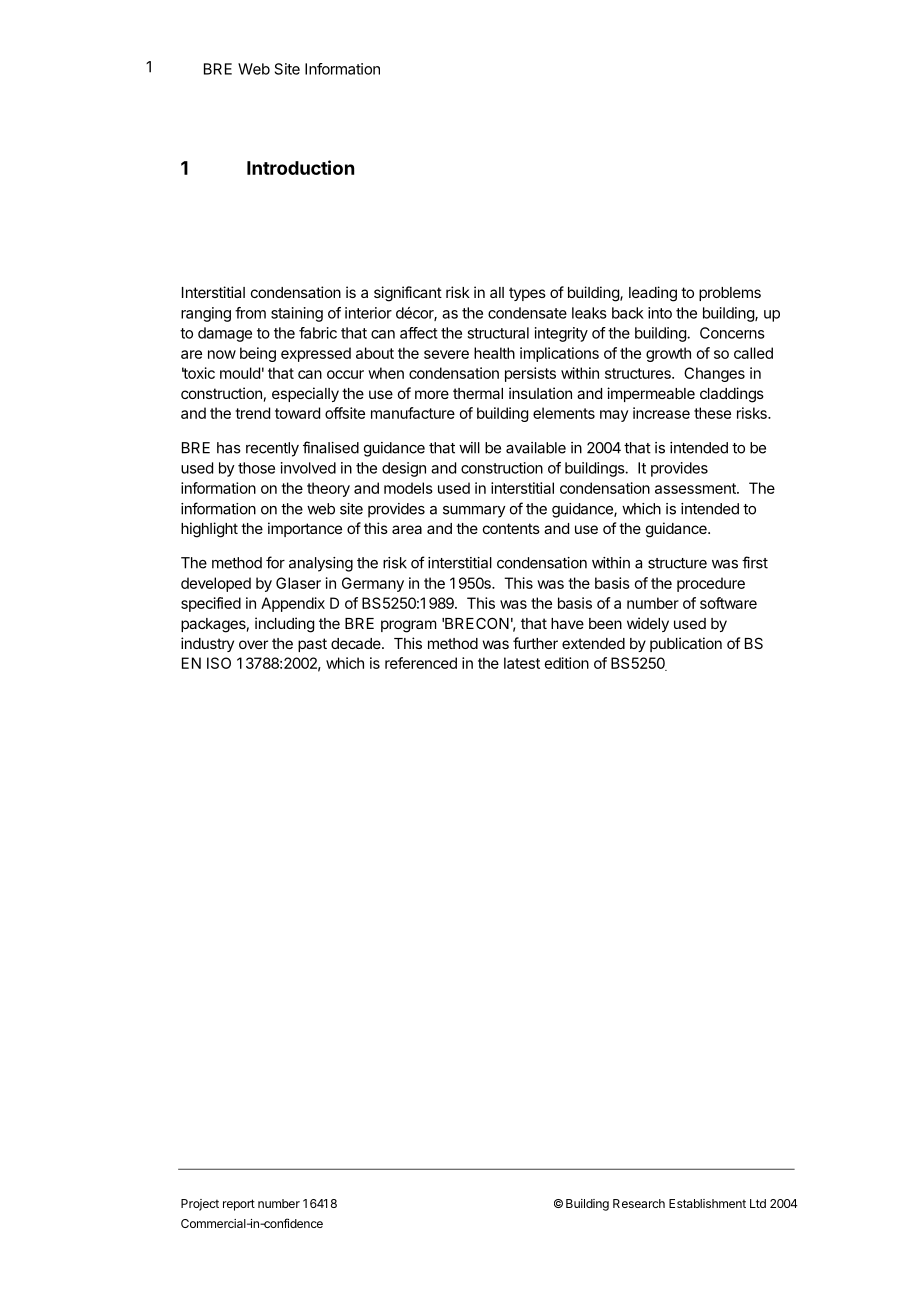 The width and height of the screenshot is (924, 1308). I want to click on referenced, so click(421, 663).
